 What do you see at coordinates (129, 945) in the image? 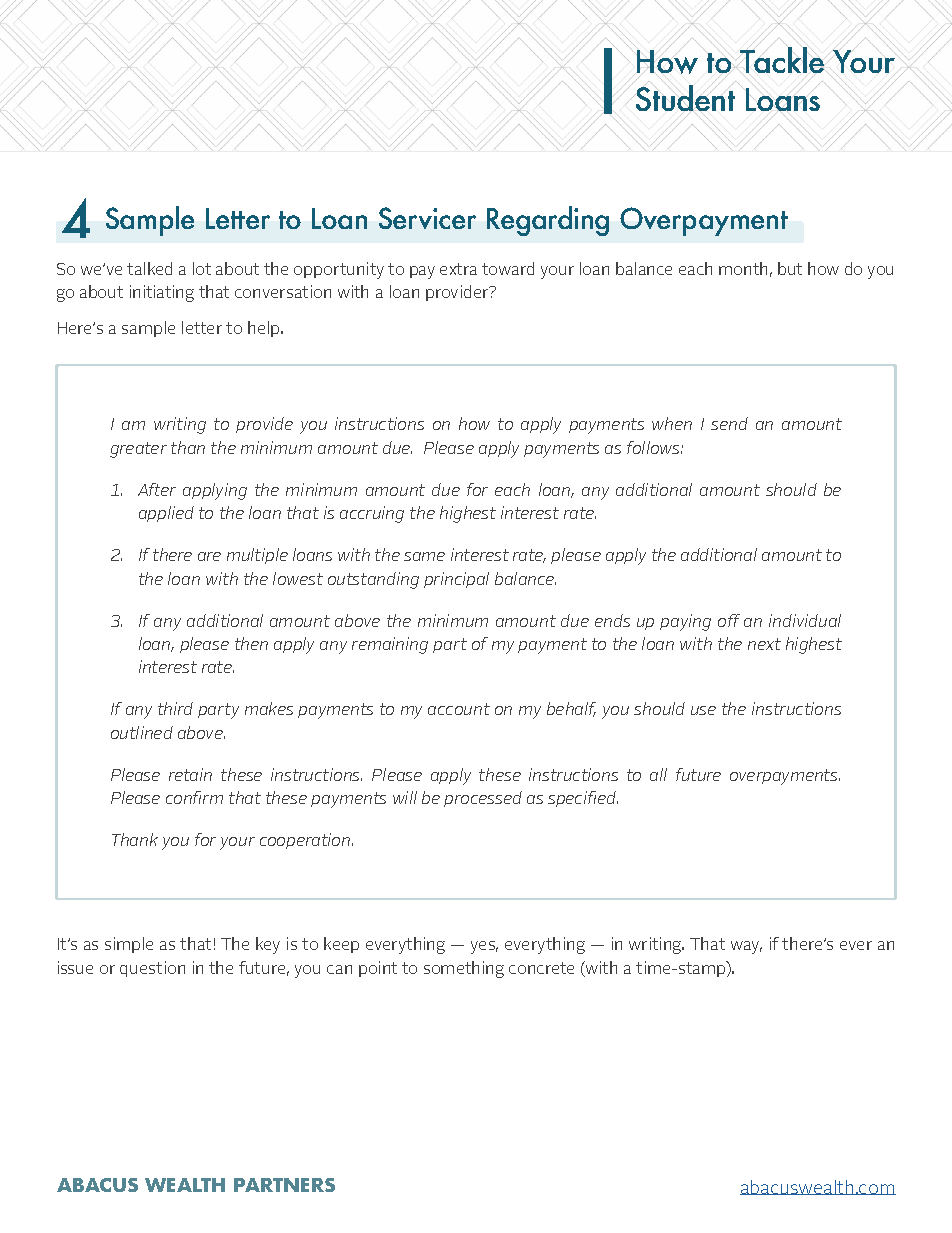
I see `simple` at bounding box center [129, 945].
